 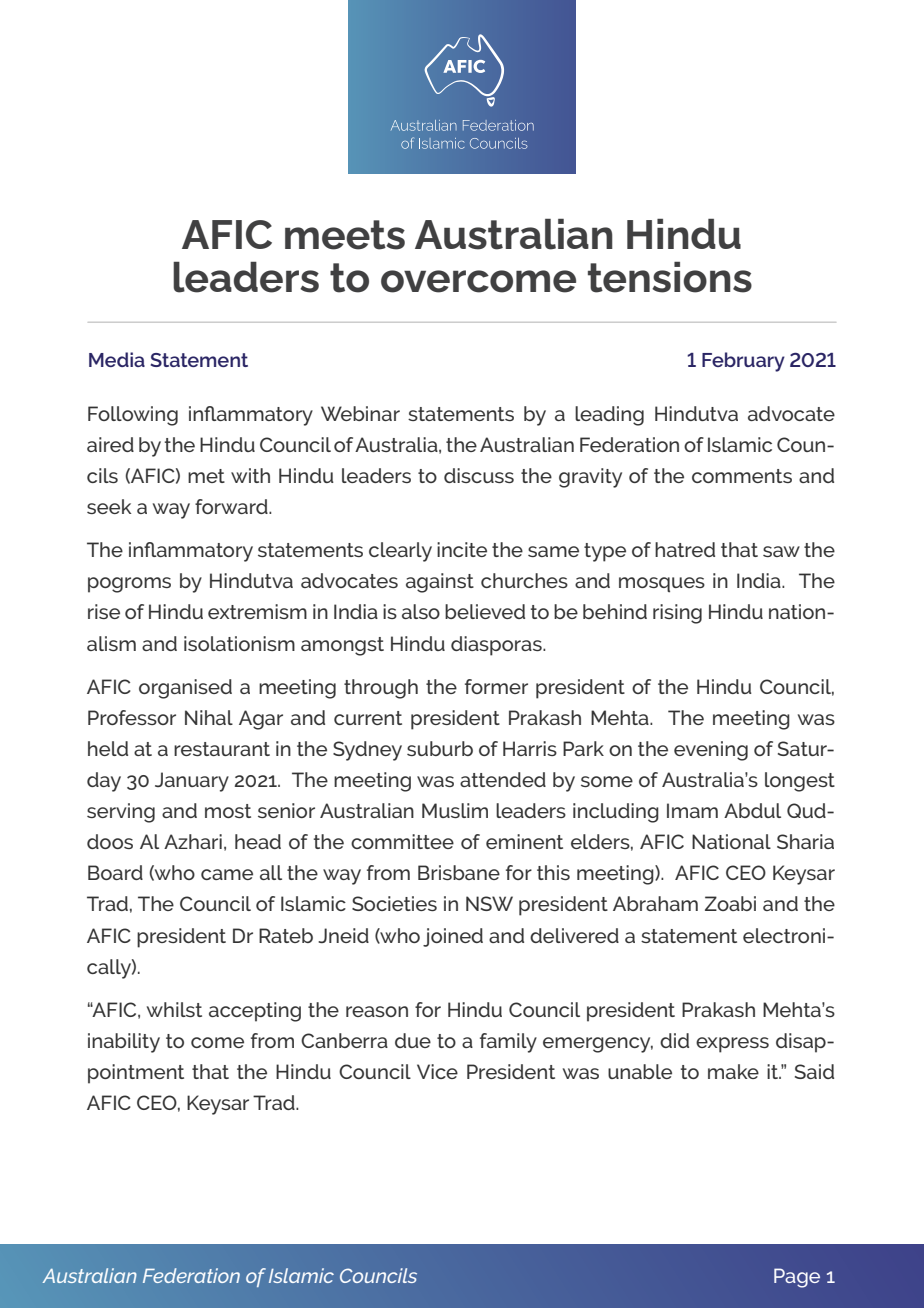 What do you see at coordinates (345, 235) in the screenshot?
I see `meets` at bounding box center [345, 235].
